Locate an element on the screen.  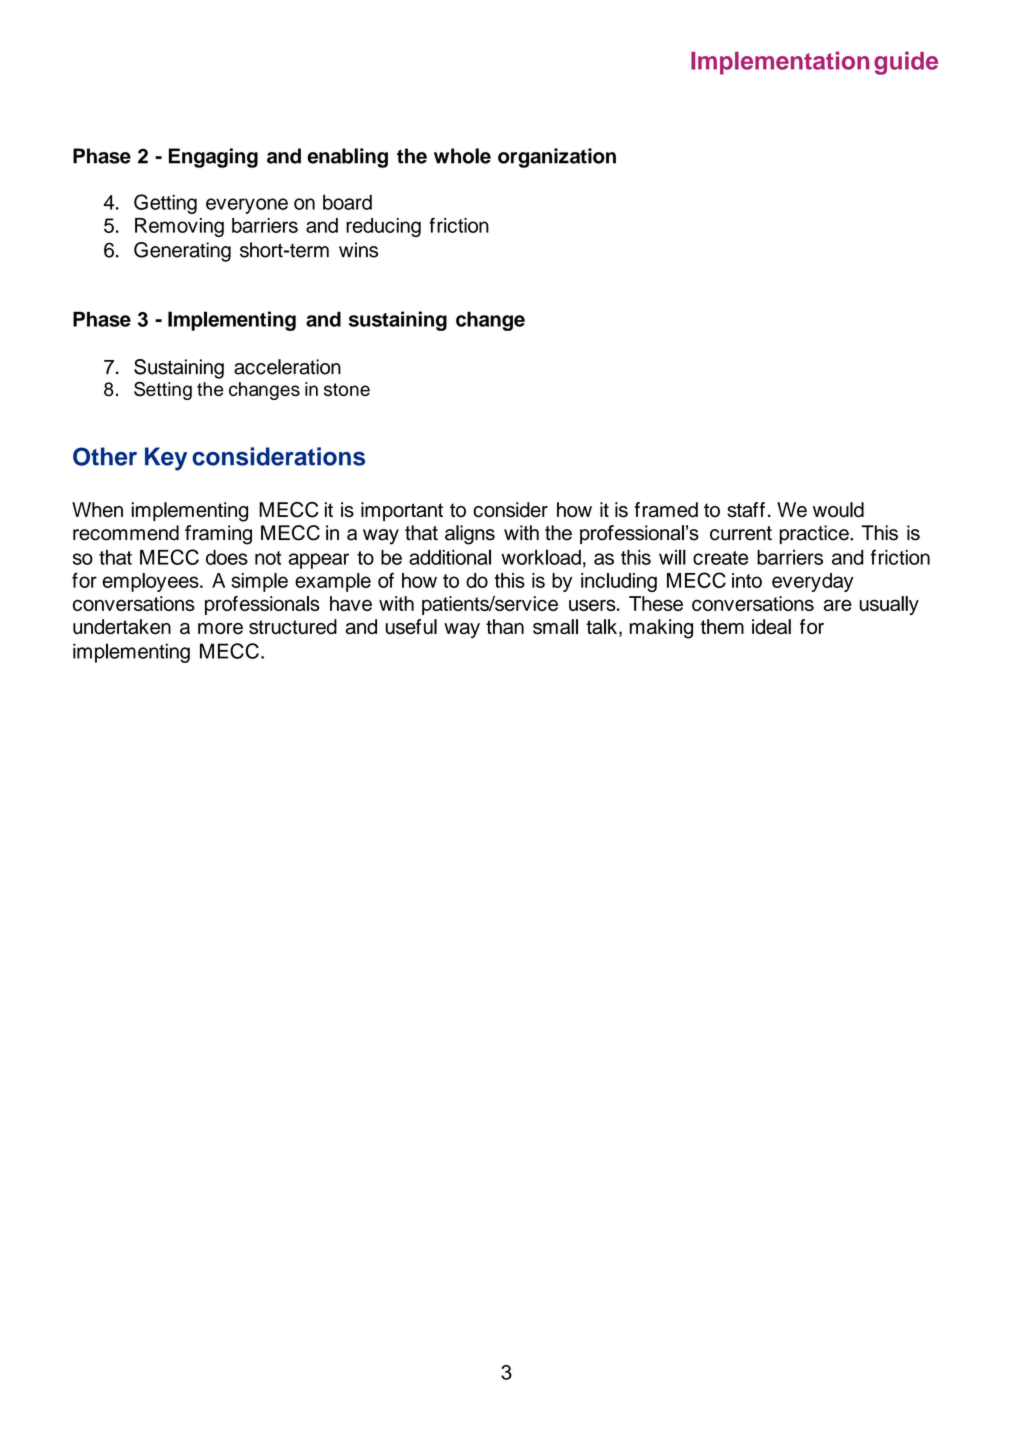
Getting is located at coordinates (165, 204).
